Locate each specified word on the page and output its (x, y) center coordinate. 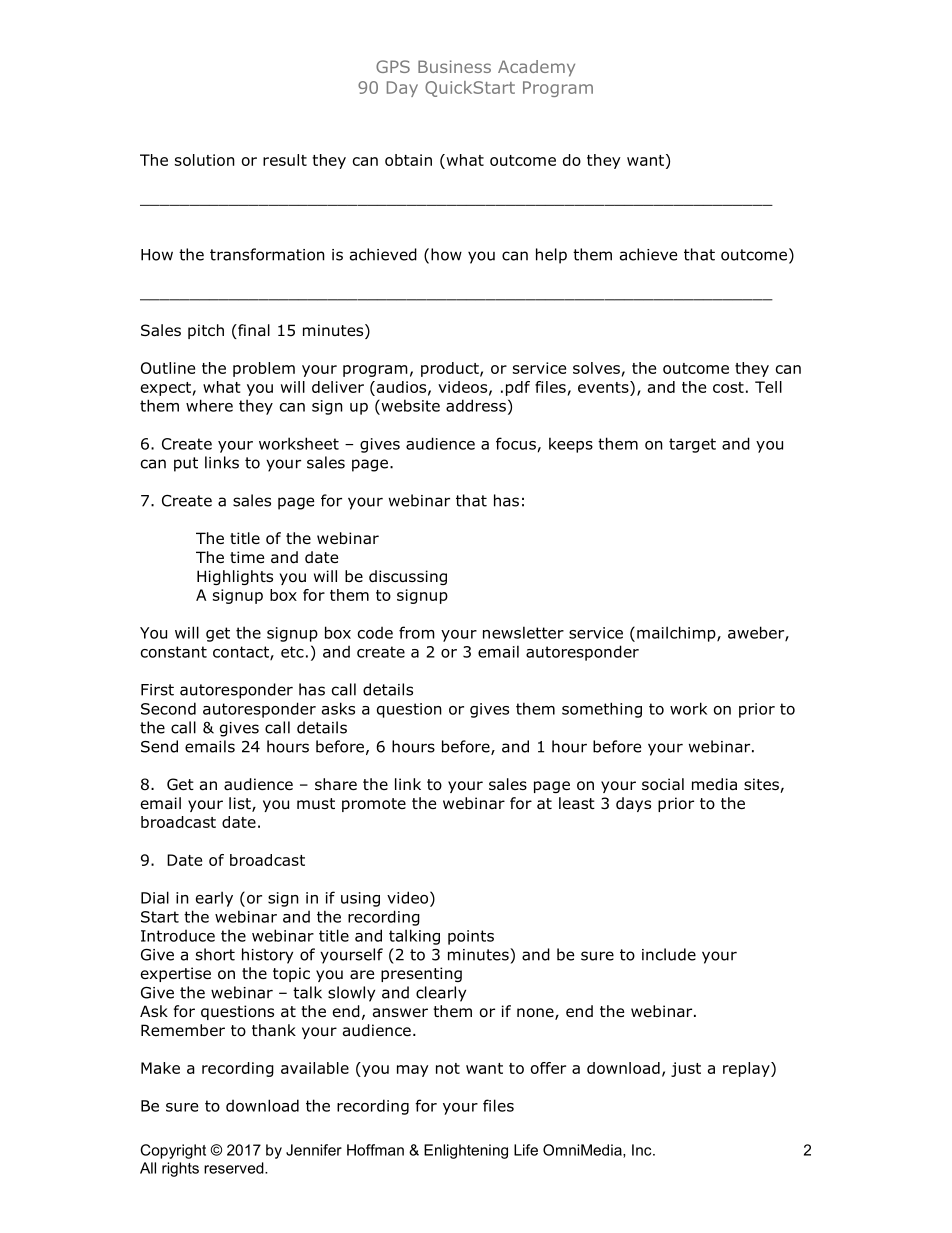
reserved (235, 1168)
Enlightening (466, 1151)
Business (454, 66)
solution (205, 160)
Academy (536, 68)
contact (242, 653)
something (602, 710)
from (417, 632)
